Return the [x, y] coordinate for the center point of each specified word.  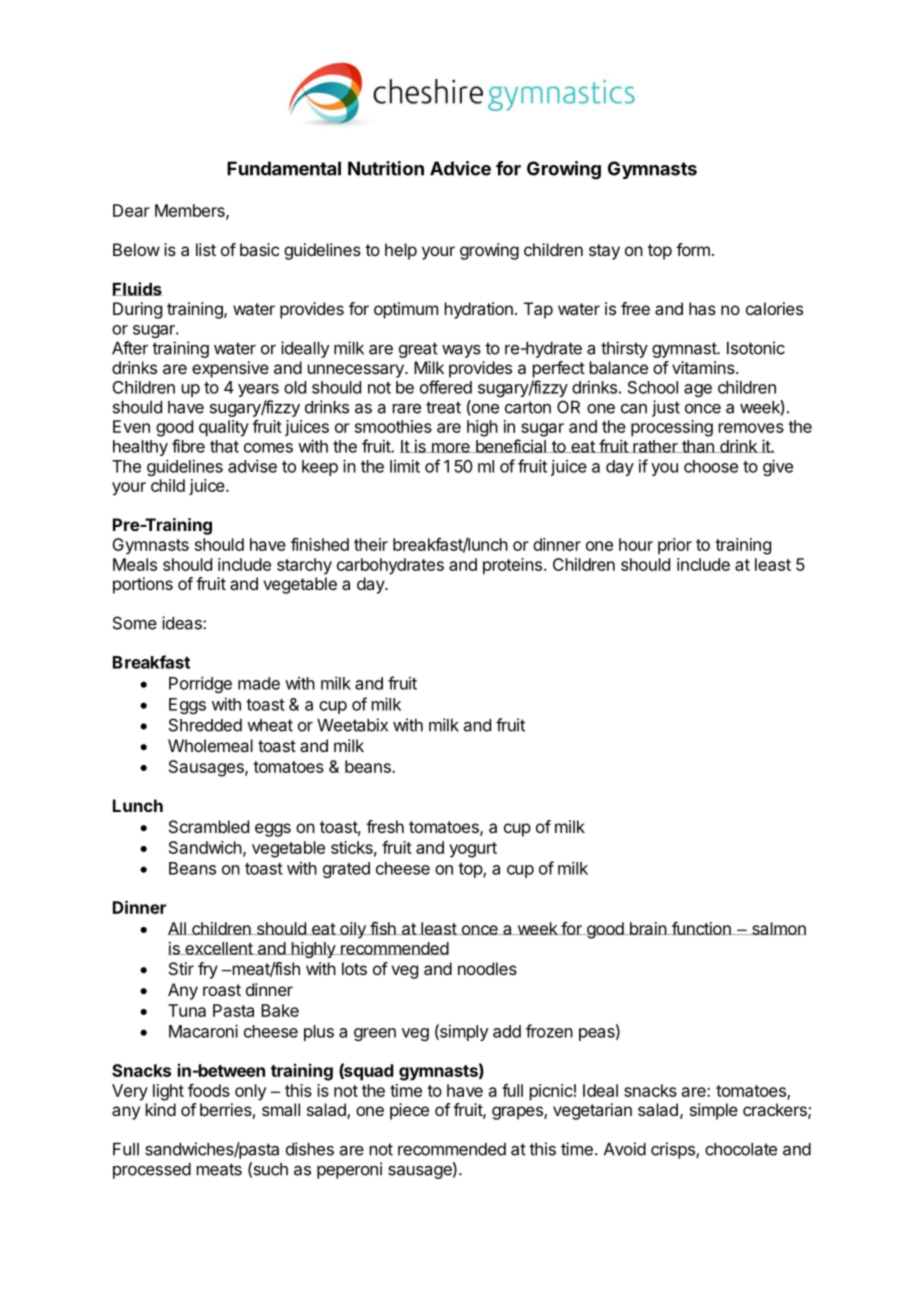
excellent [219, 948]
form [693, 249]
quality [224, 428]
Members [191, 211]
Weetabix [352, 725]
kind [161, 1109]
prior [675, 546]
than [698, 446]
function [701, 928]
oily [353, 930]
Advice [460, 168]
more [450, 448]
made [259, 683]
